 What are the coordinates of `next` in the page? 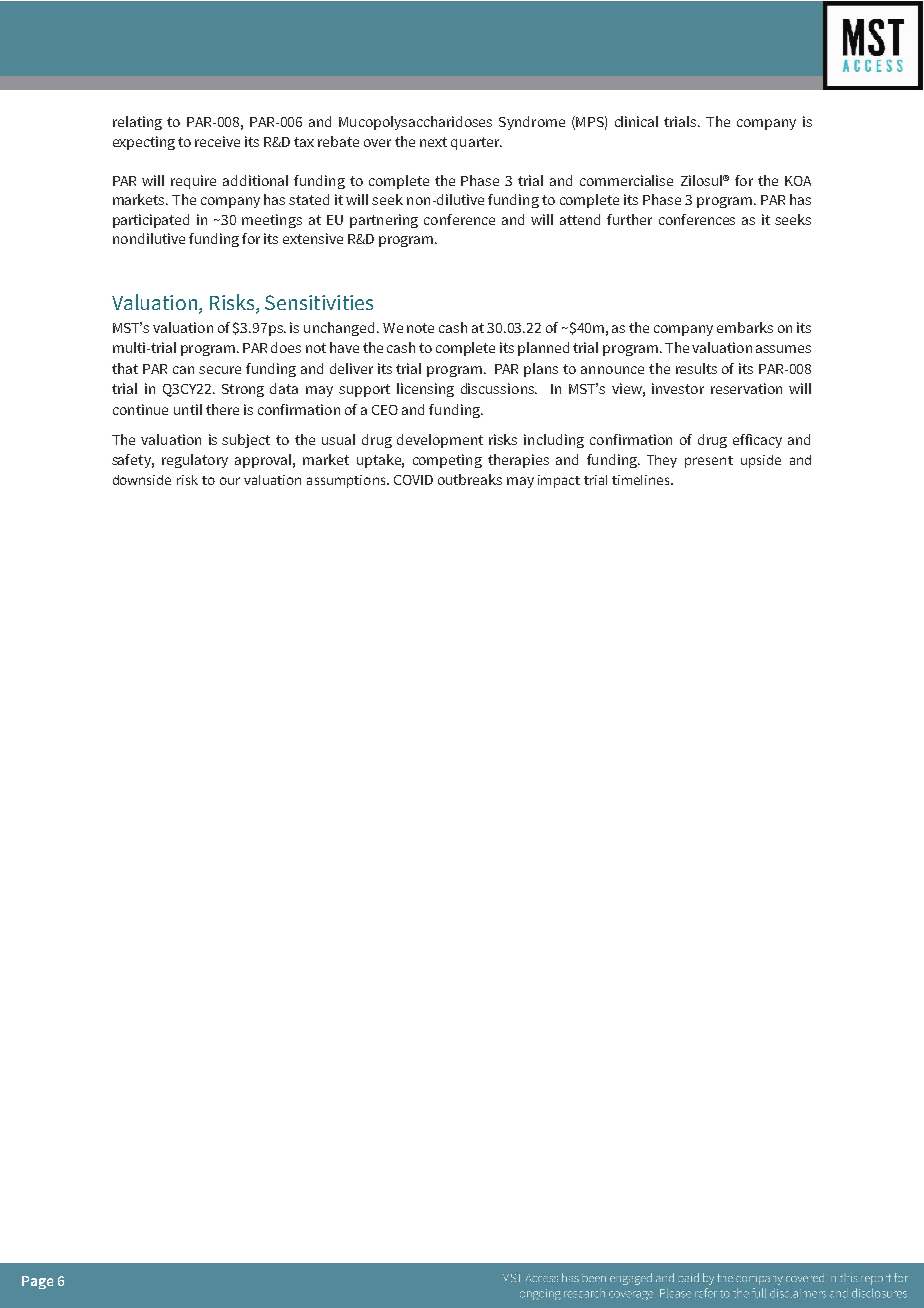 It's located at (433, 142).
